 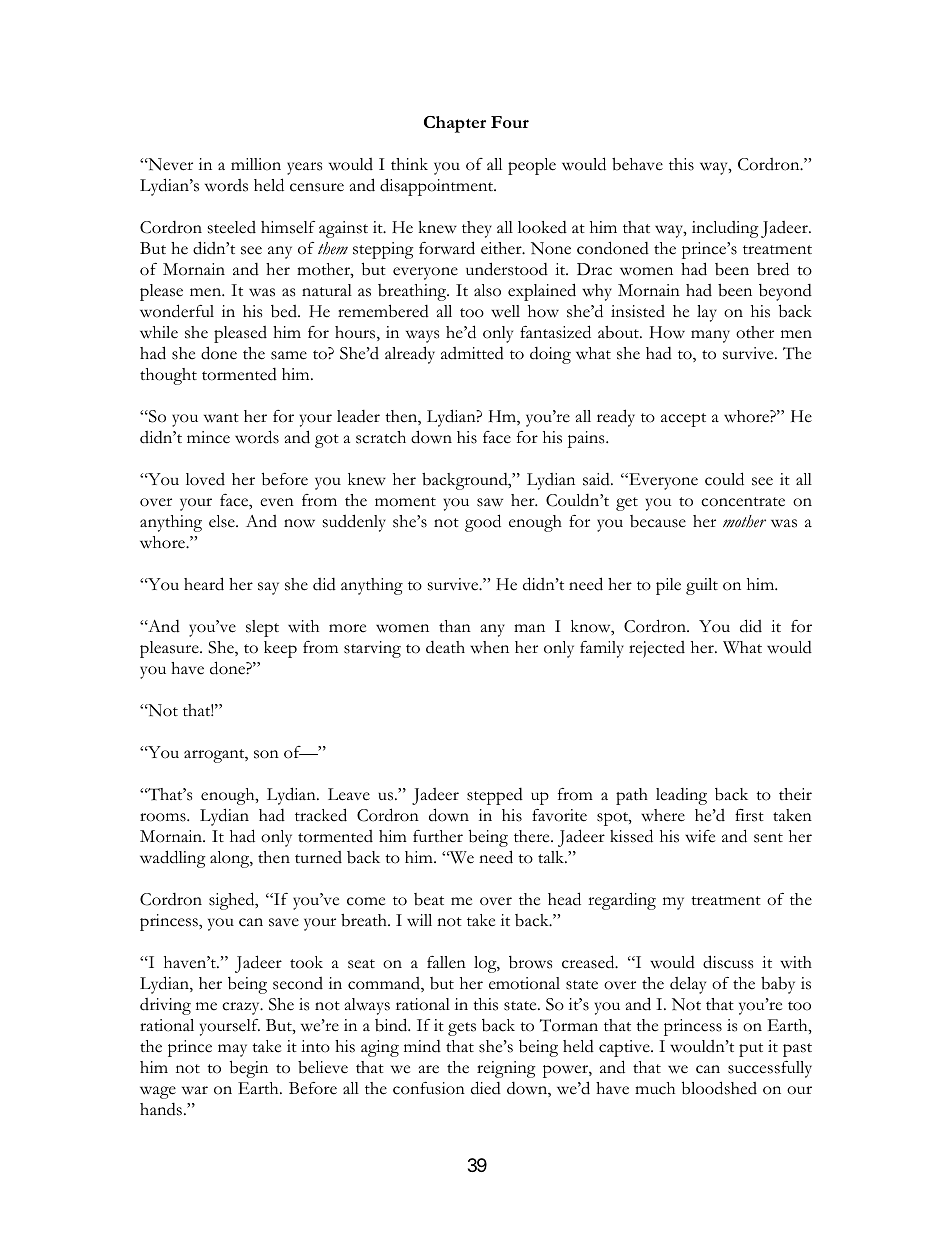 I want to click on including, so click(x=725, y=229).
